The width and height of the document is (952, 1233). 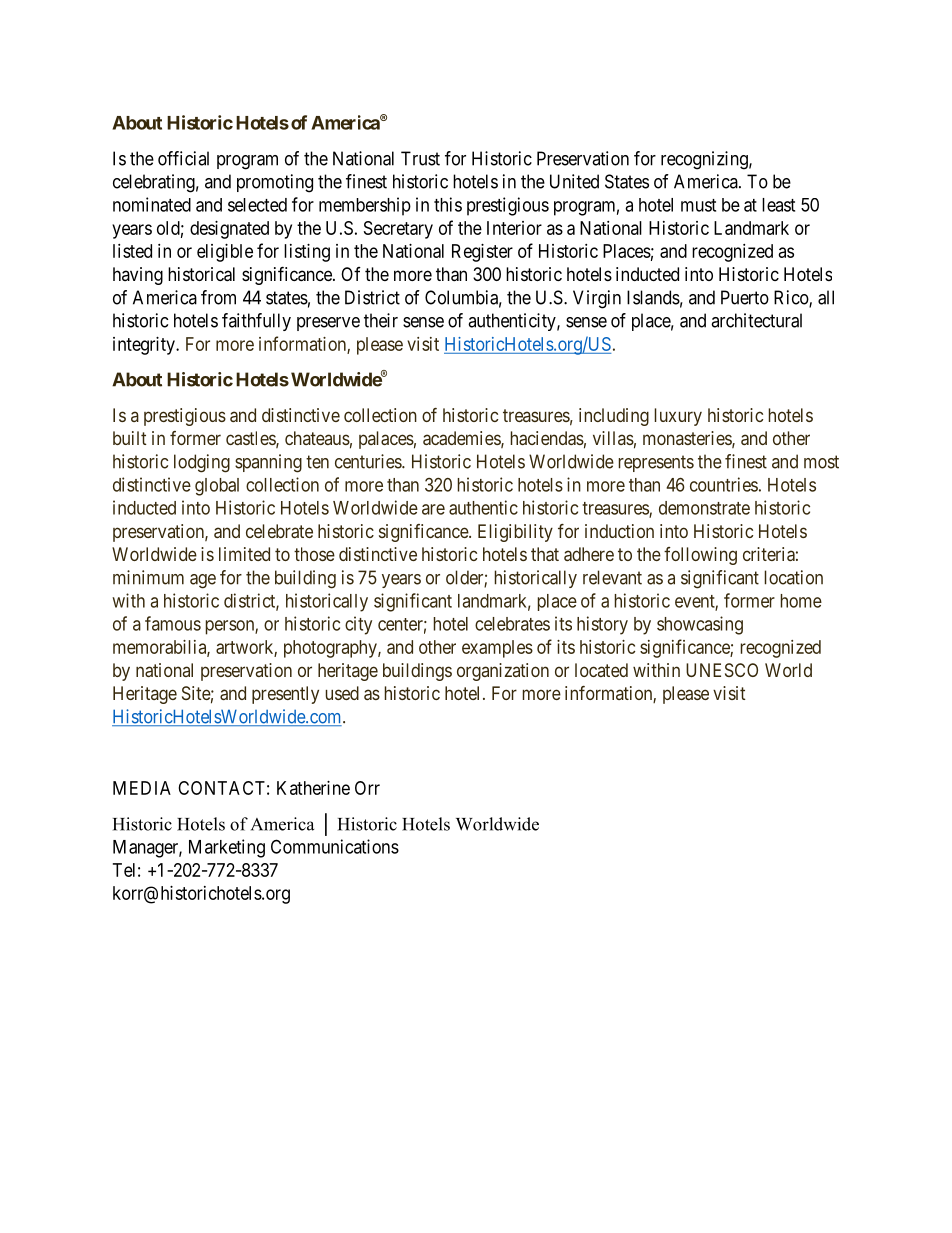 I want to click on this, so click(x=448, y=204).
